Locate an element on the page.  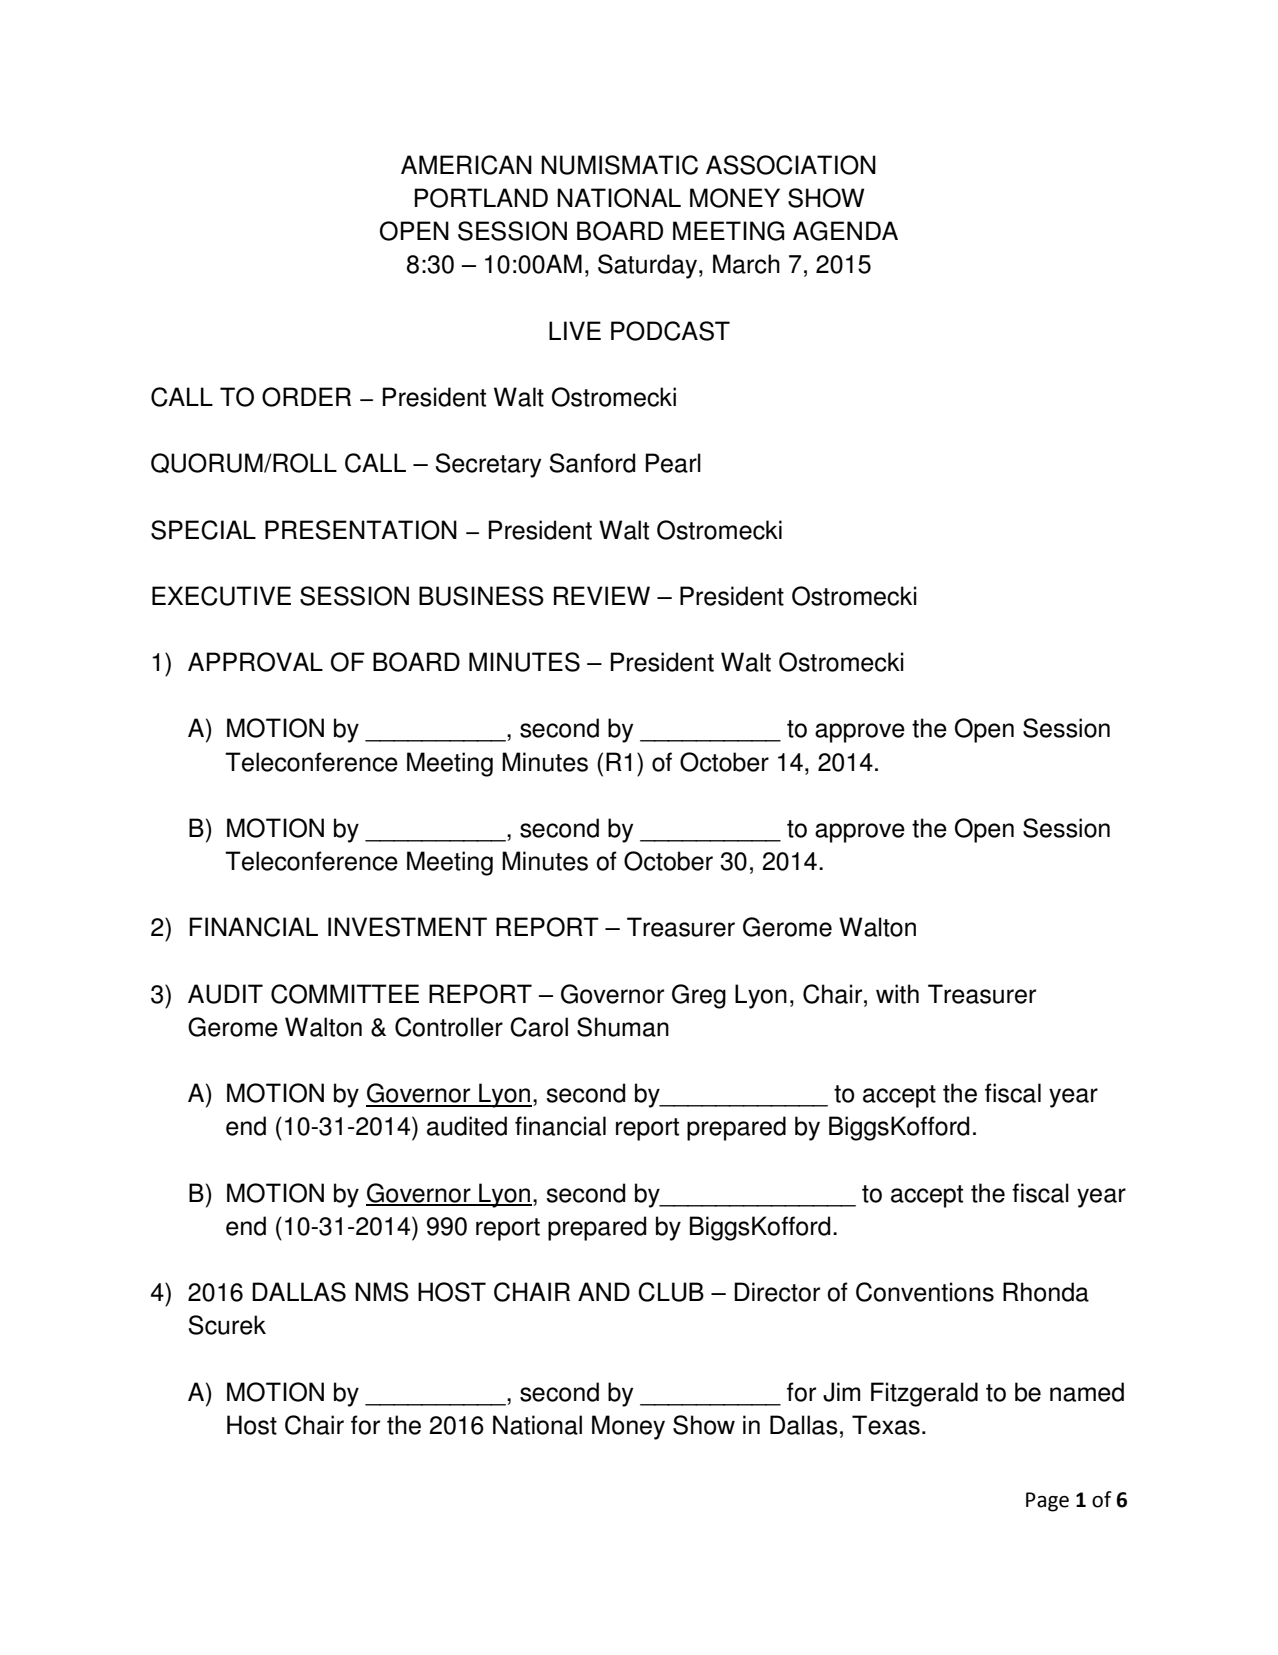
Greg is located at coordinates (699, 996).
